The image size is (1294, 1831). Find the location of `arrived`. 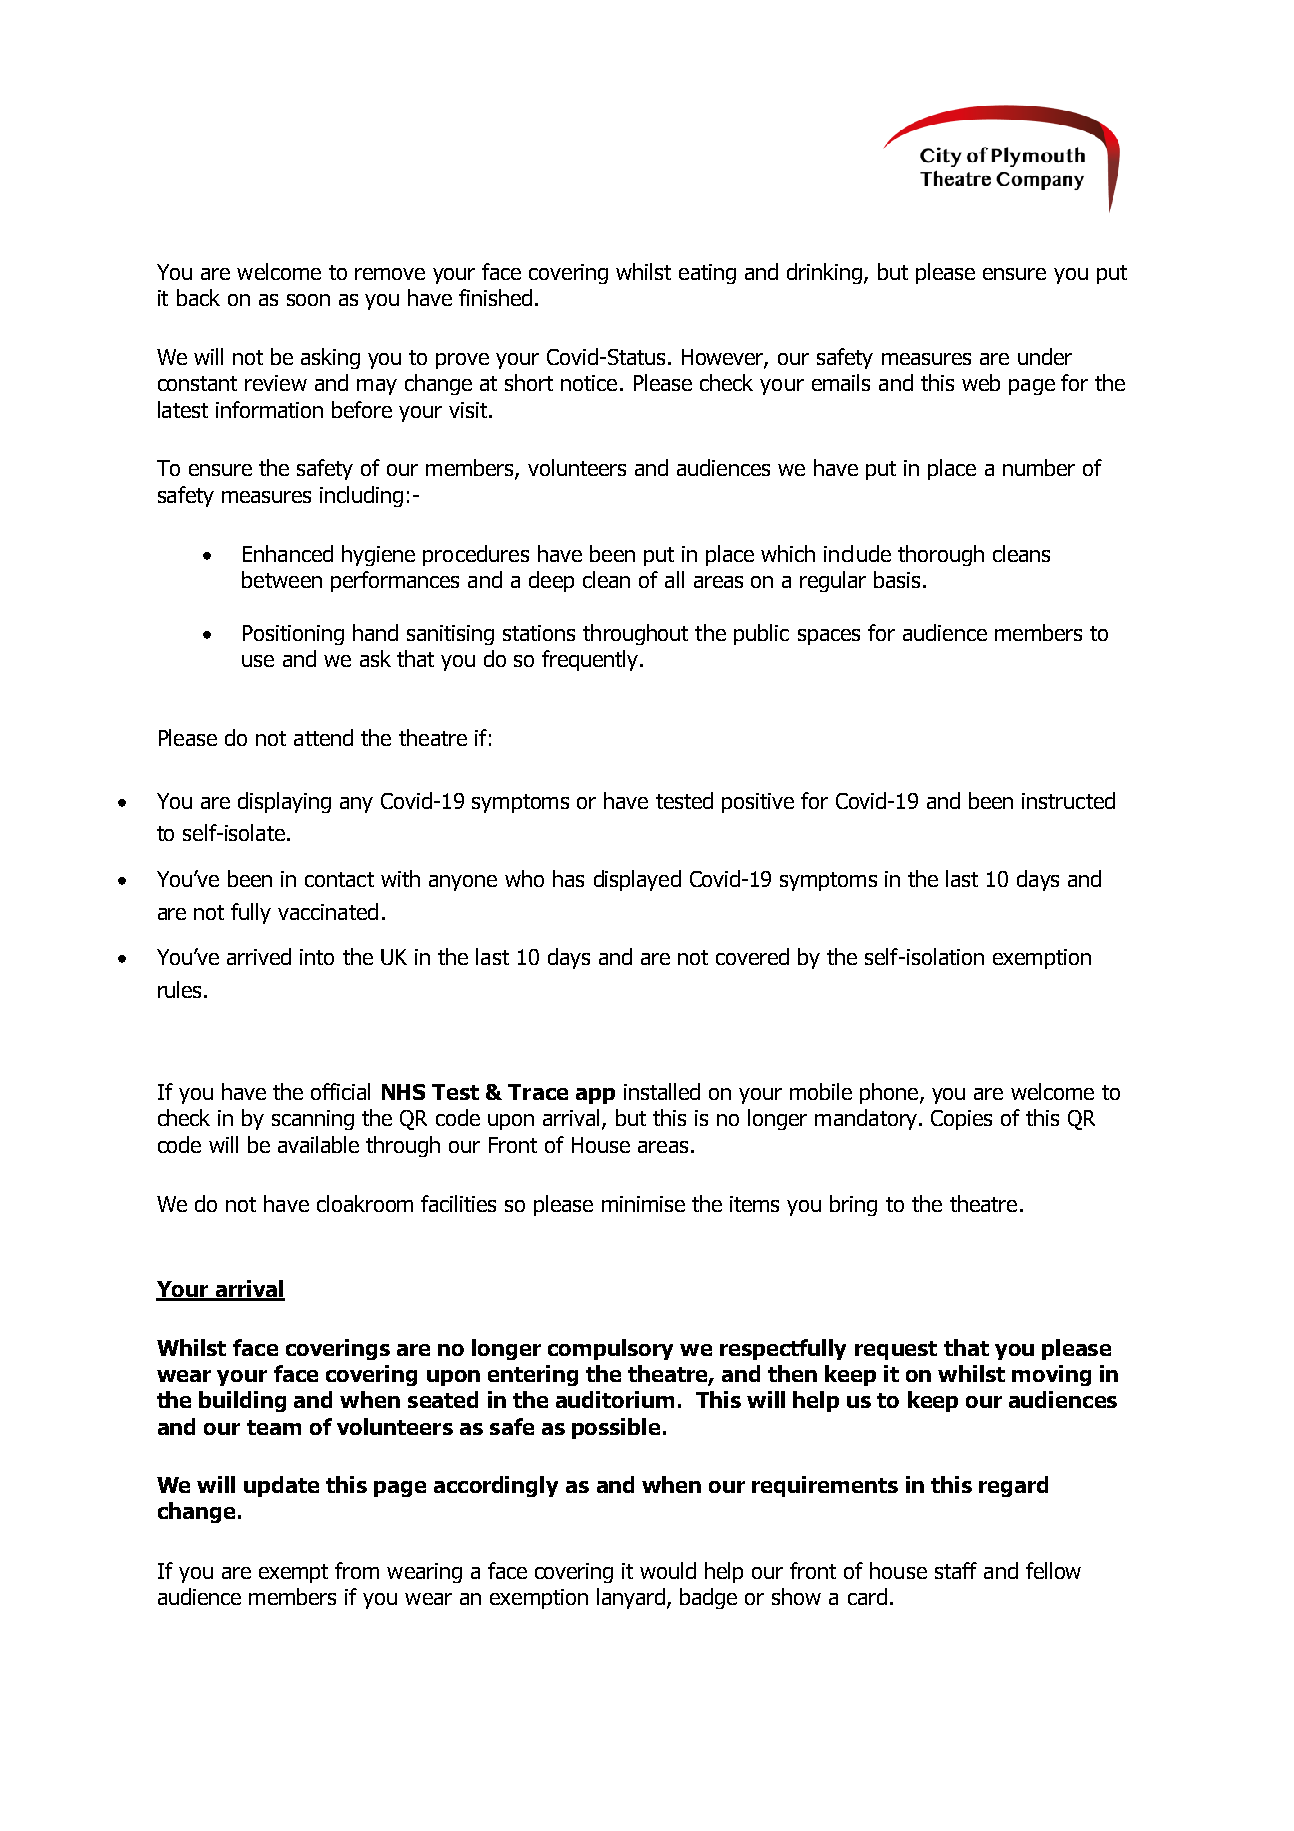

arrived is located at coordinates (259, 956).
